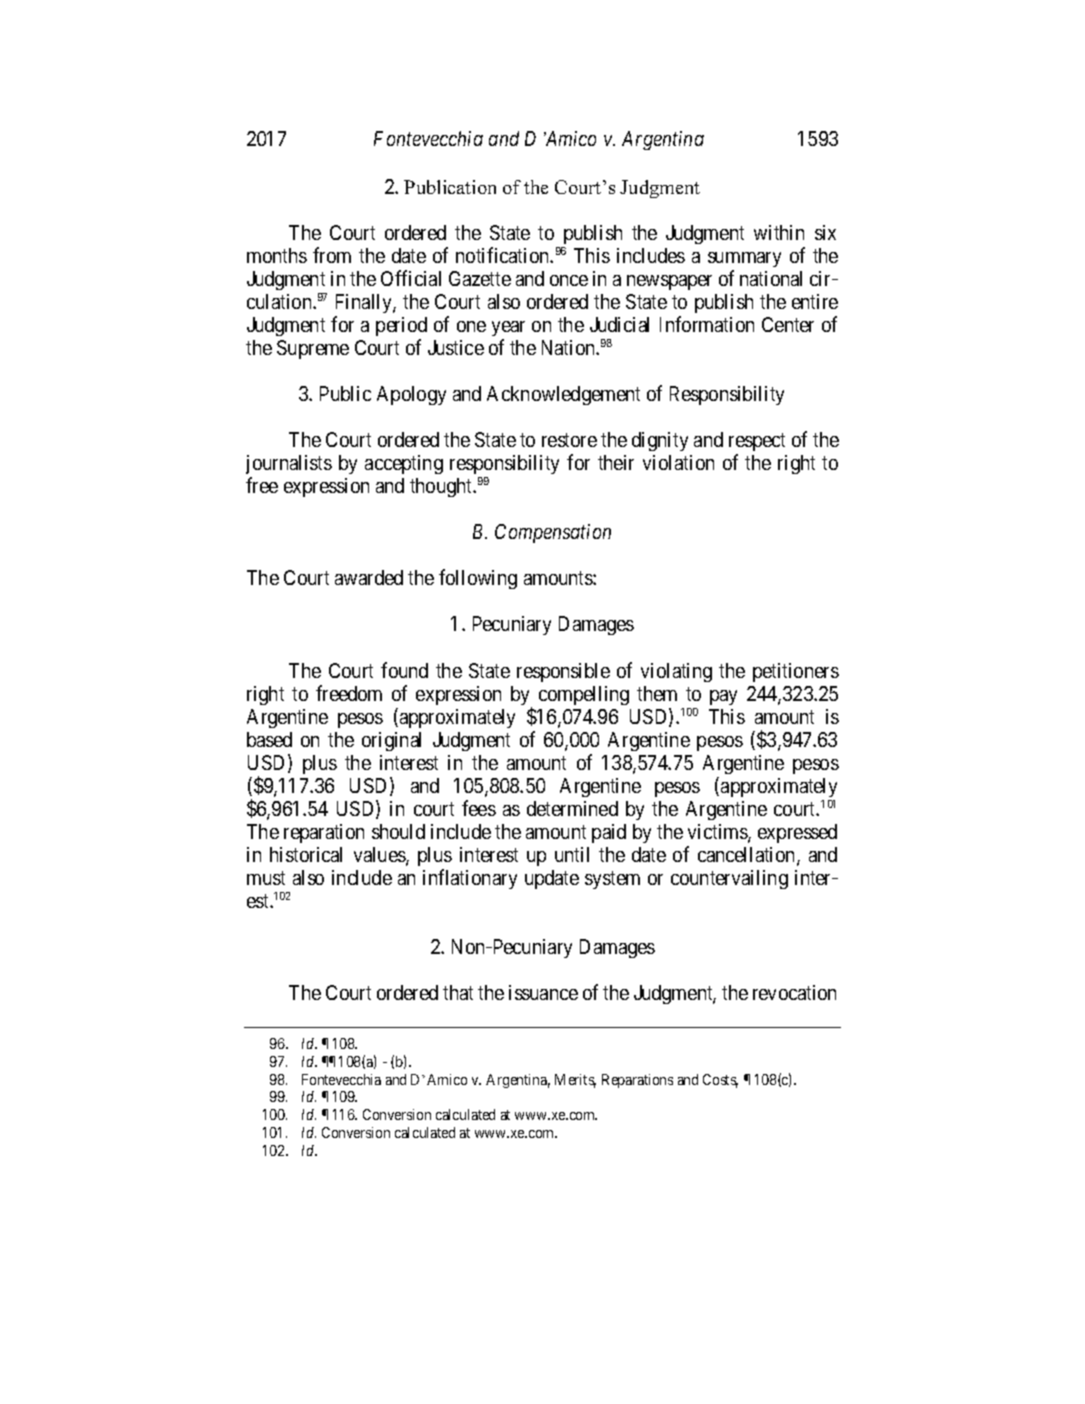  Describe the element at coordinates (332, 255) in the screenshot. I see `from` at that location.
